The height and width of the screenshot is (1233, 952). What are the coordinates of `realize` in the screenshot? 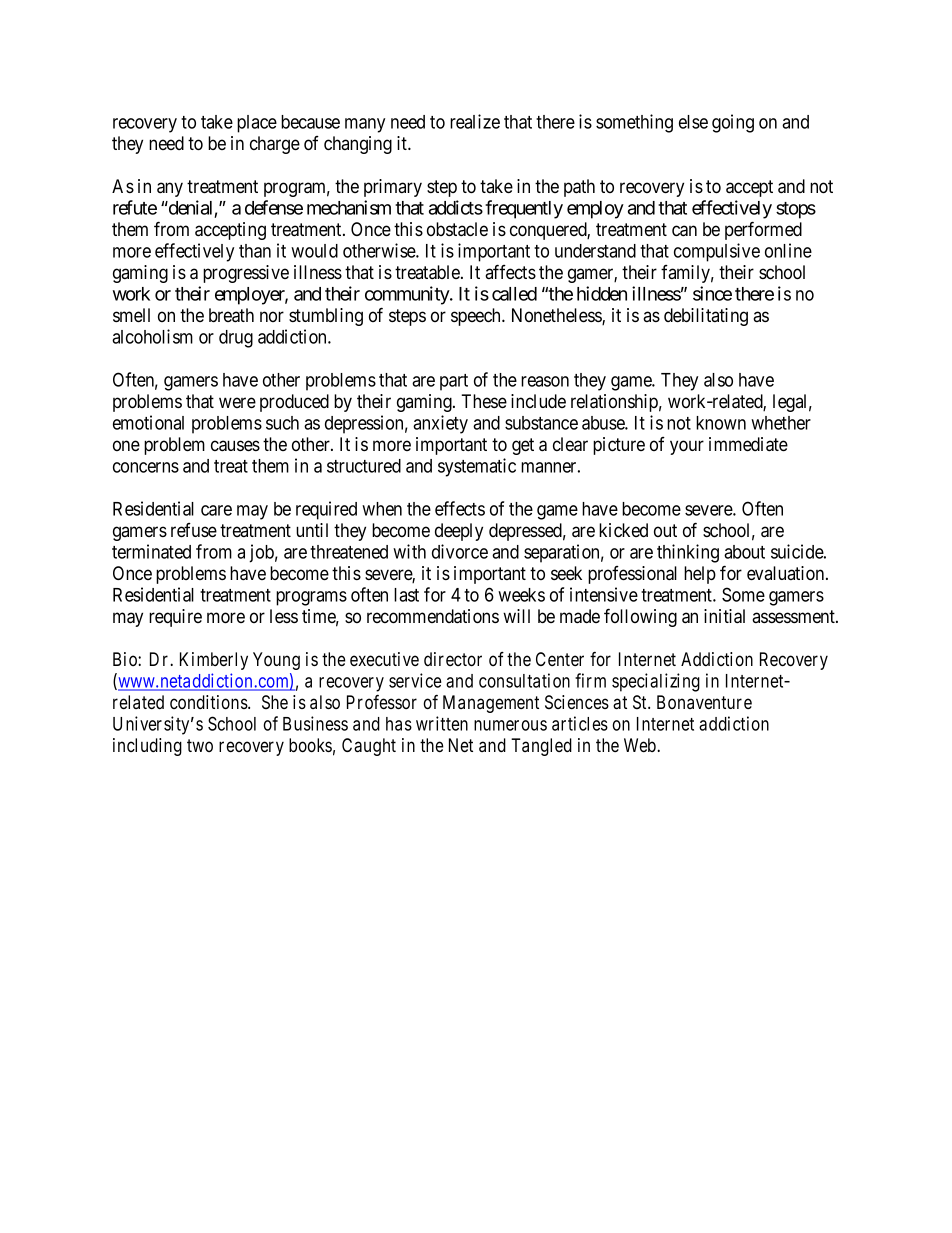 It's located at (475, 121).
